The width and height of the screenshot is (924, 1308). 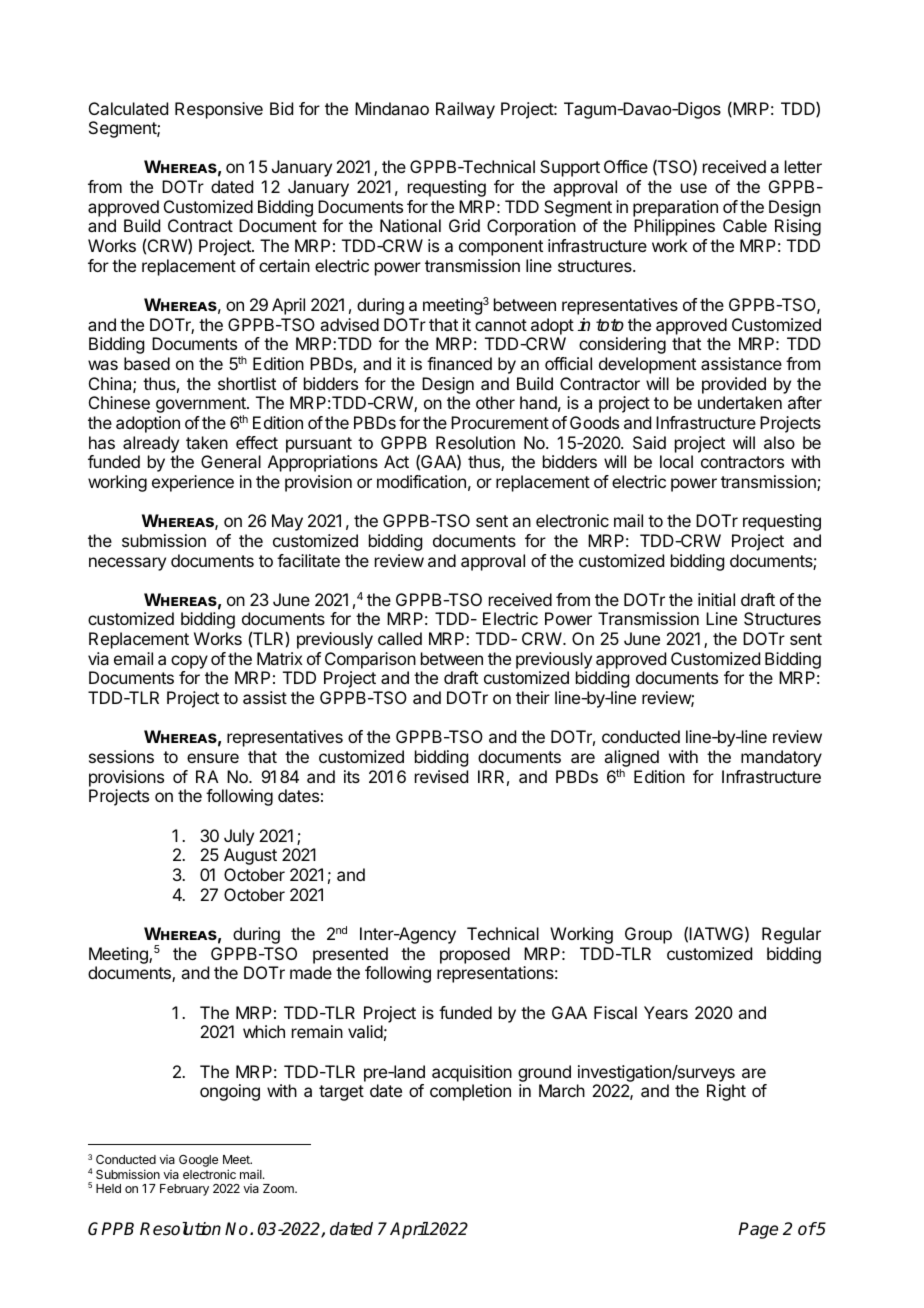 I want to click on Page, so click(x=758, y=1230).
